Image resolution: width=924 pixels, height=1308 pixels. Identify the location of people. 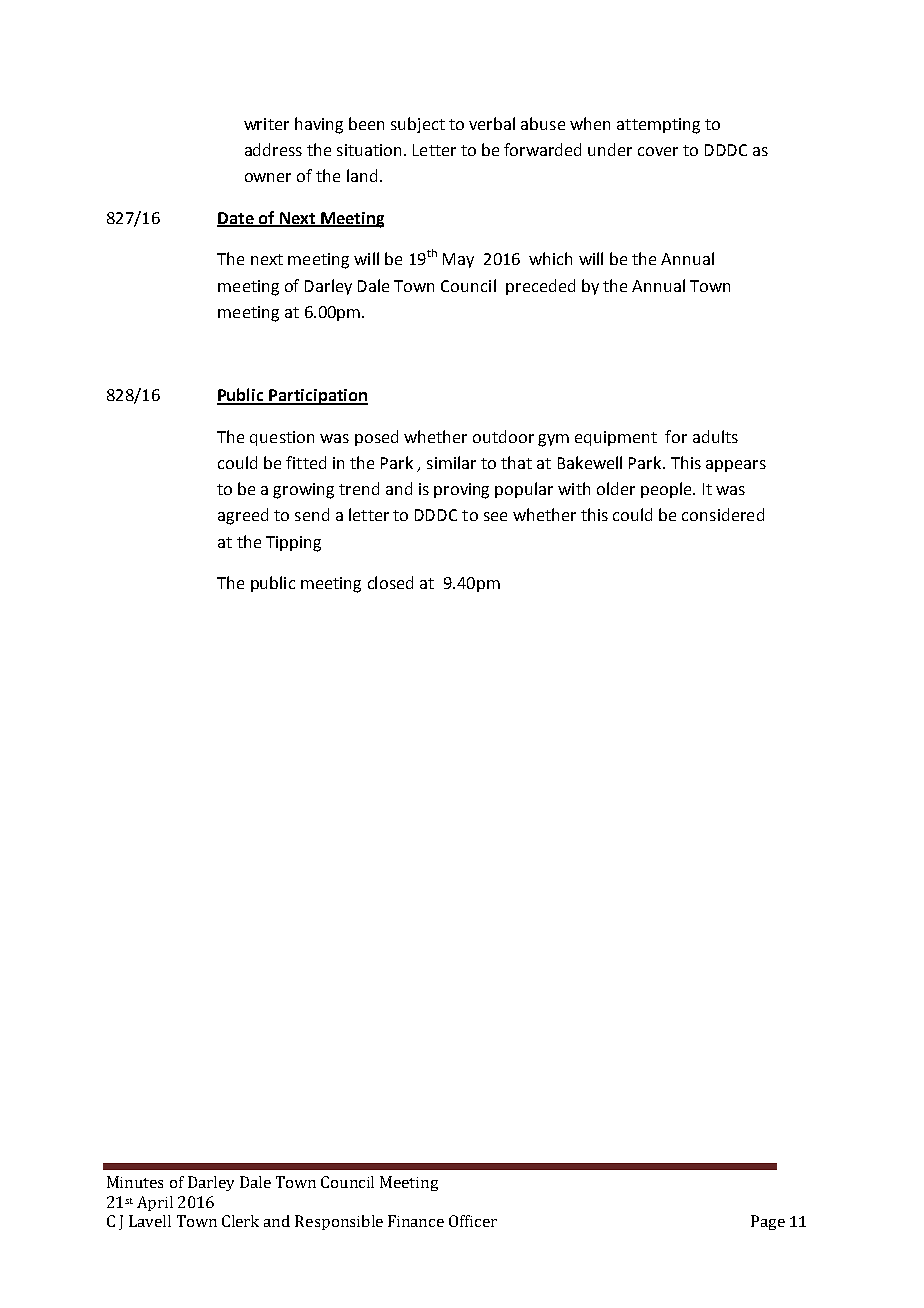
(667, 490).
